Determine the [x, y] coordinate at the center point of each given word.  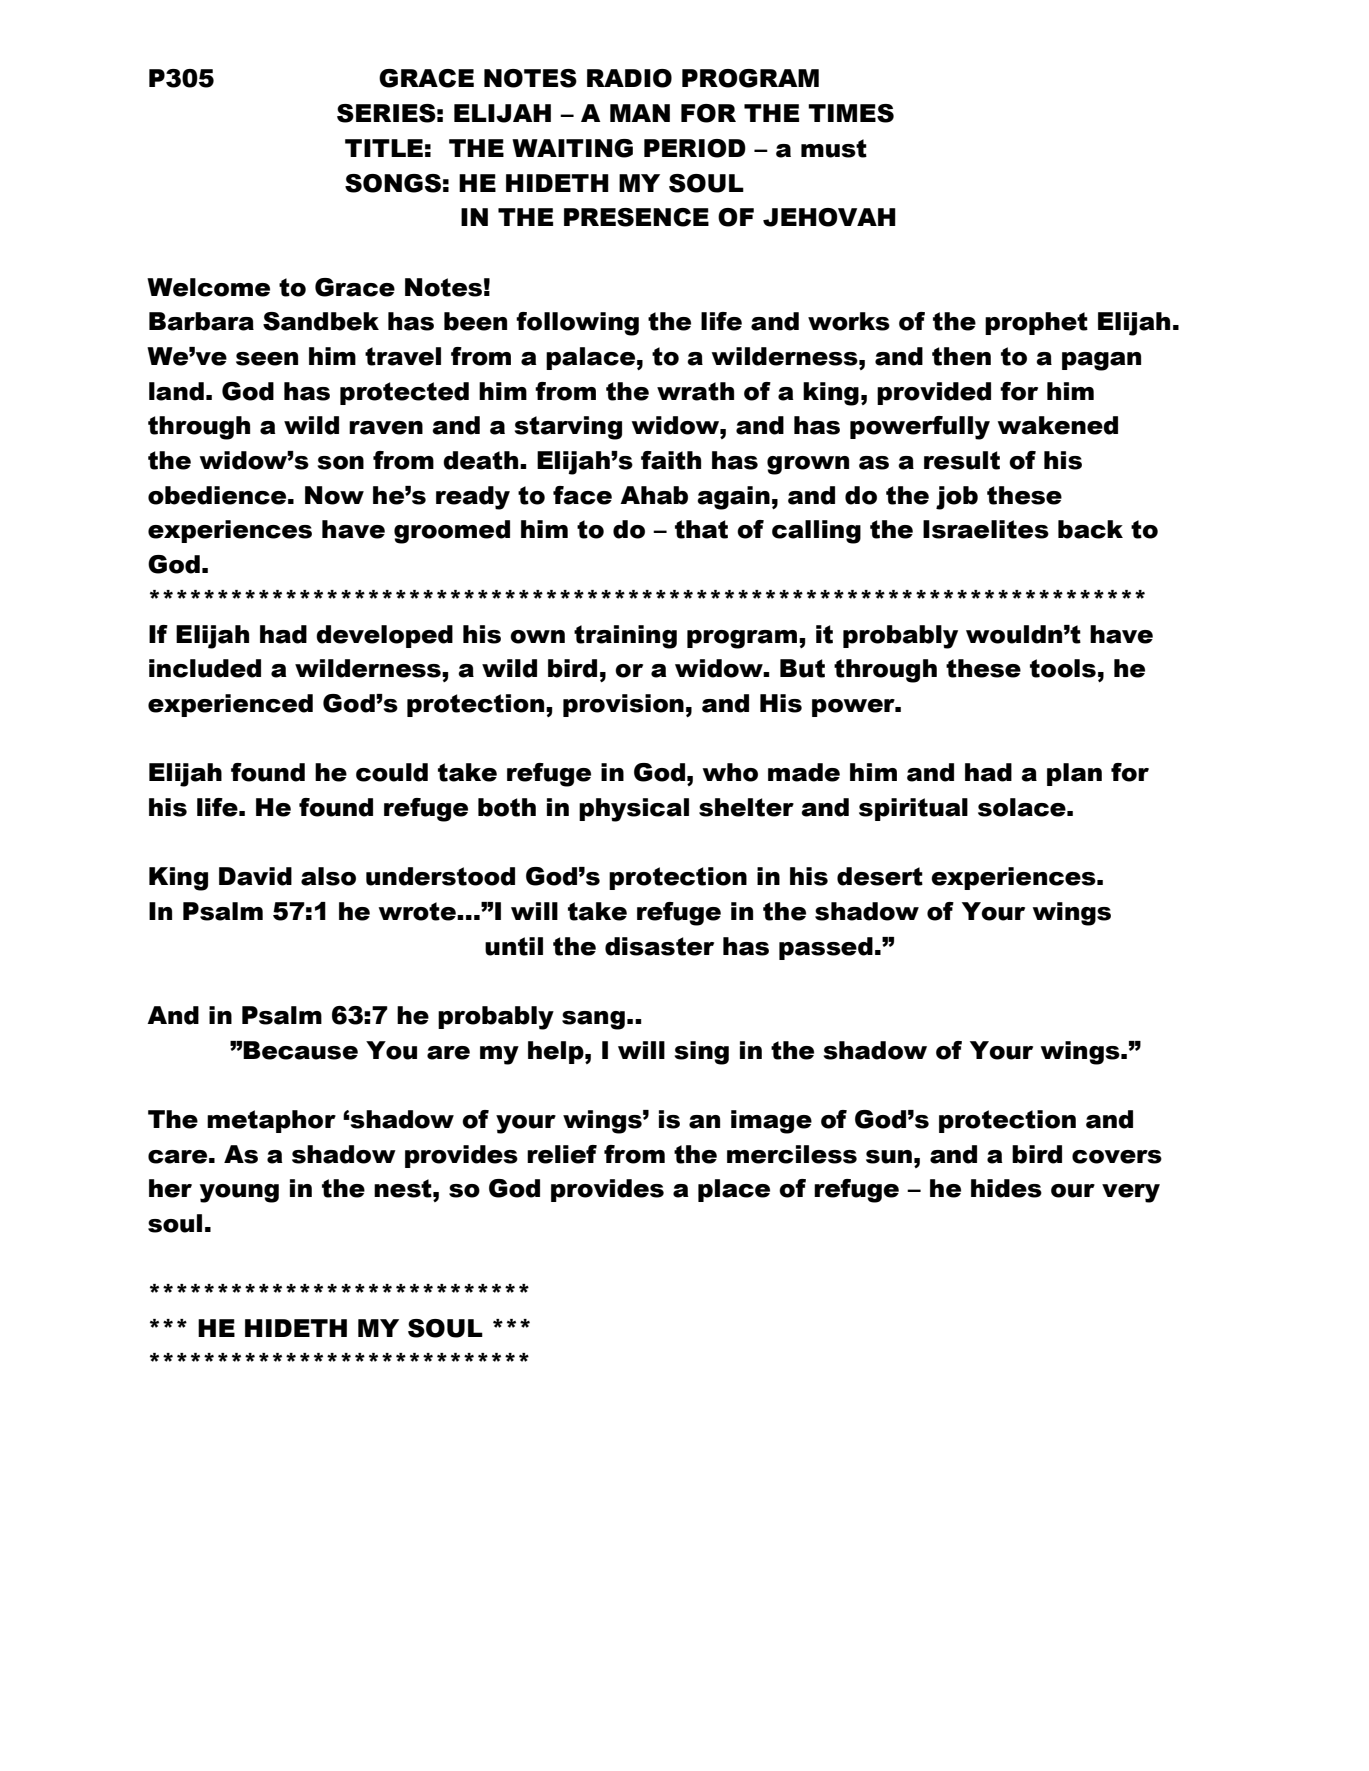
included [205, 668]
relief [562, 1154]
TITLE [384, 148]
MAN [640, 113]
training [625, 637]
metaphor [271, 1121]
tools [1063, 668]
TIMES [851, 113]
